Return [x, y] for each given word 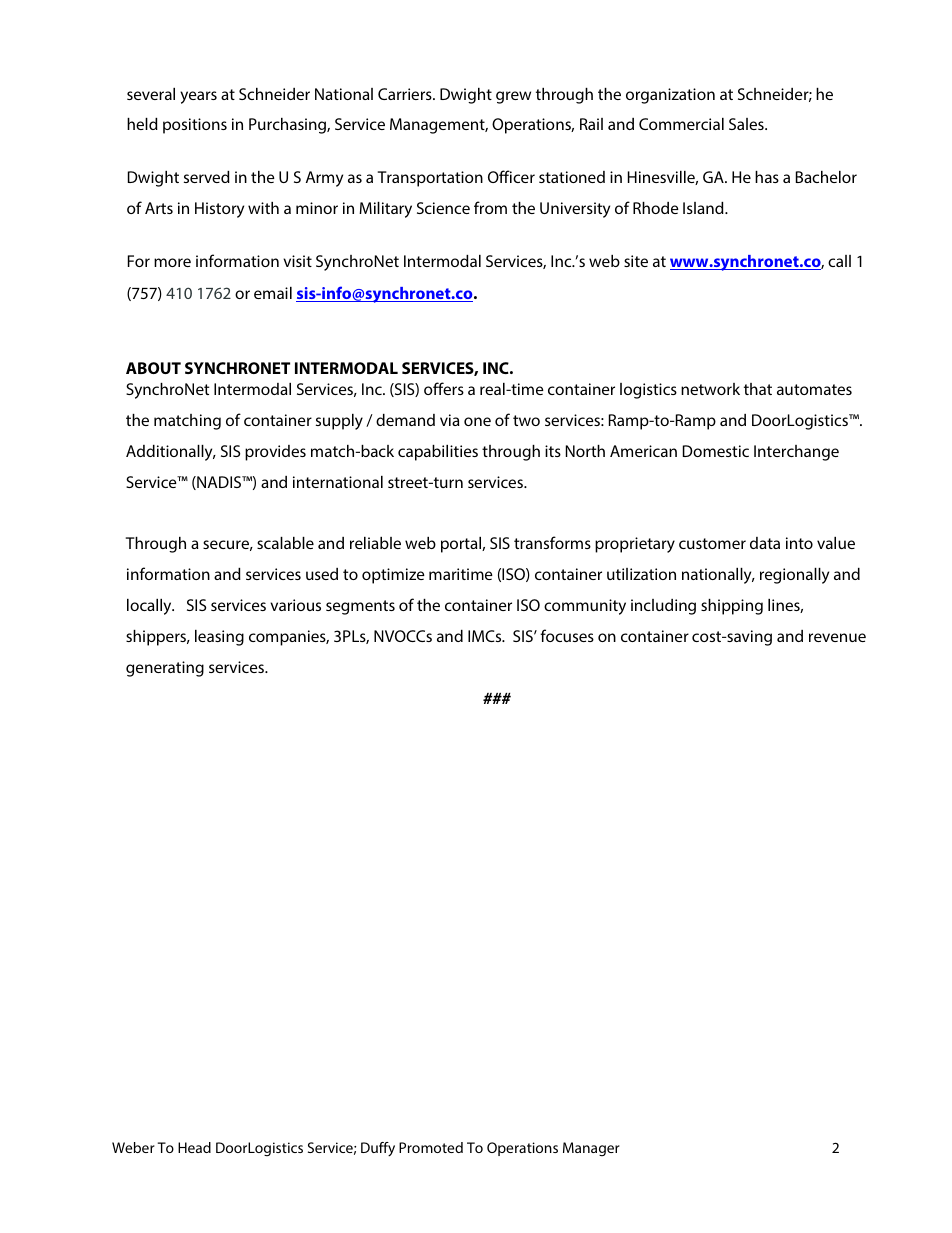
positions [195, 126]
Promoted [431, 1147]
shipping [732, 607]
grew [513, 97]
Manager [591, 1149]
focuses [567, 635]
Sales [747, 124]
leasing [219, 638]
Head [194, 1147]
